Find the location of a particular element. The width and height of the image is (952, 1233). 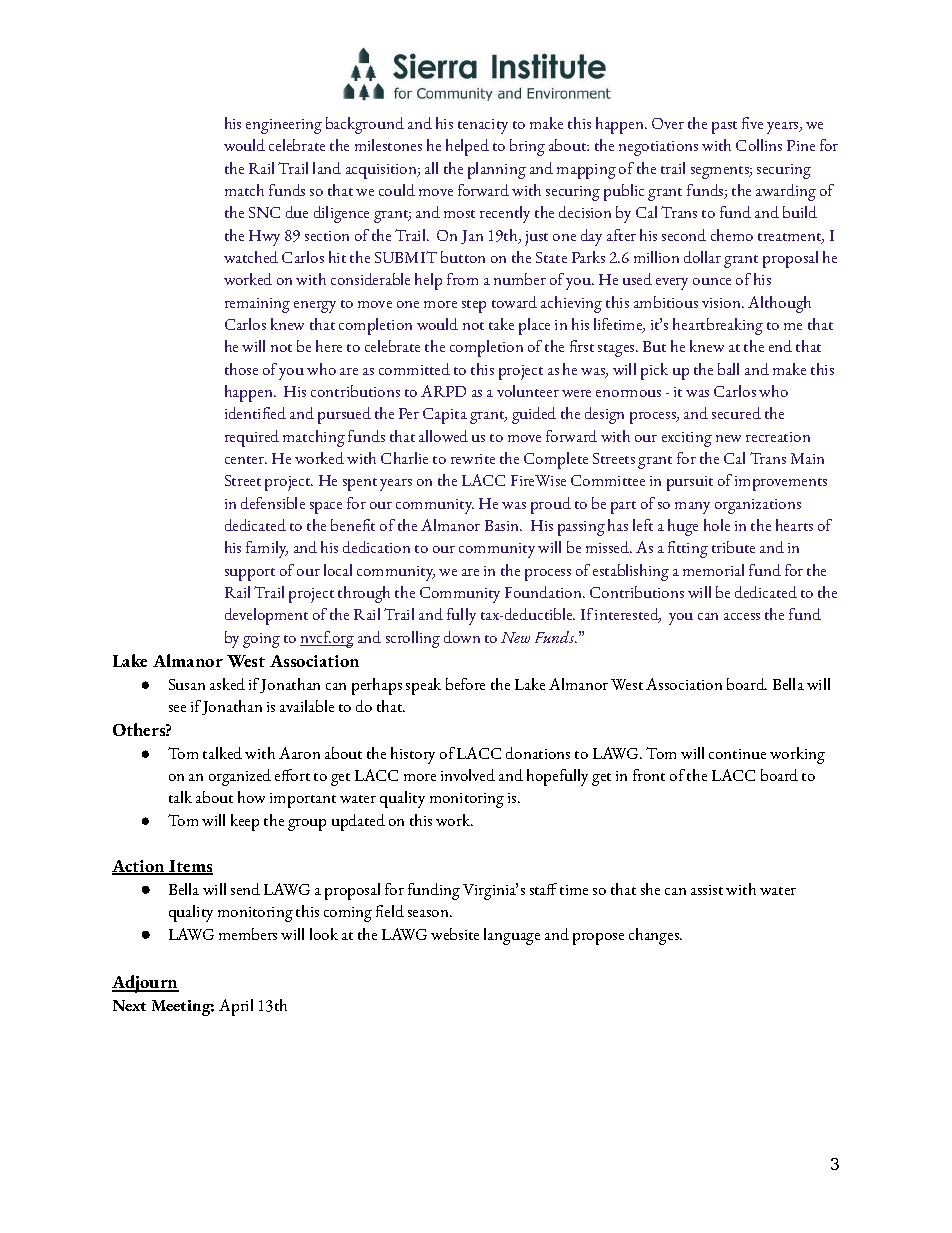

committed is located at coordinates (414, 369).
